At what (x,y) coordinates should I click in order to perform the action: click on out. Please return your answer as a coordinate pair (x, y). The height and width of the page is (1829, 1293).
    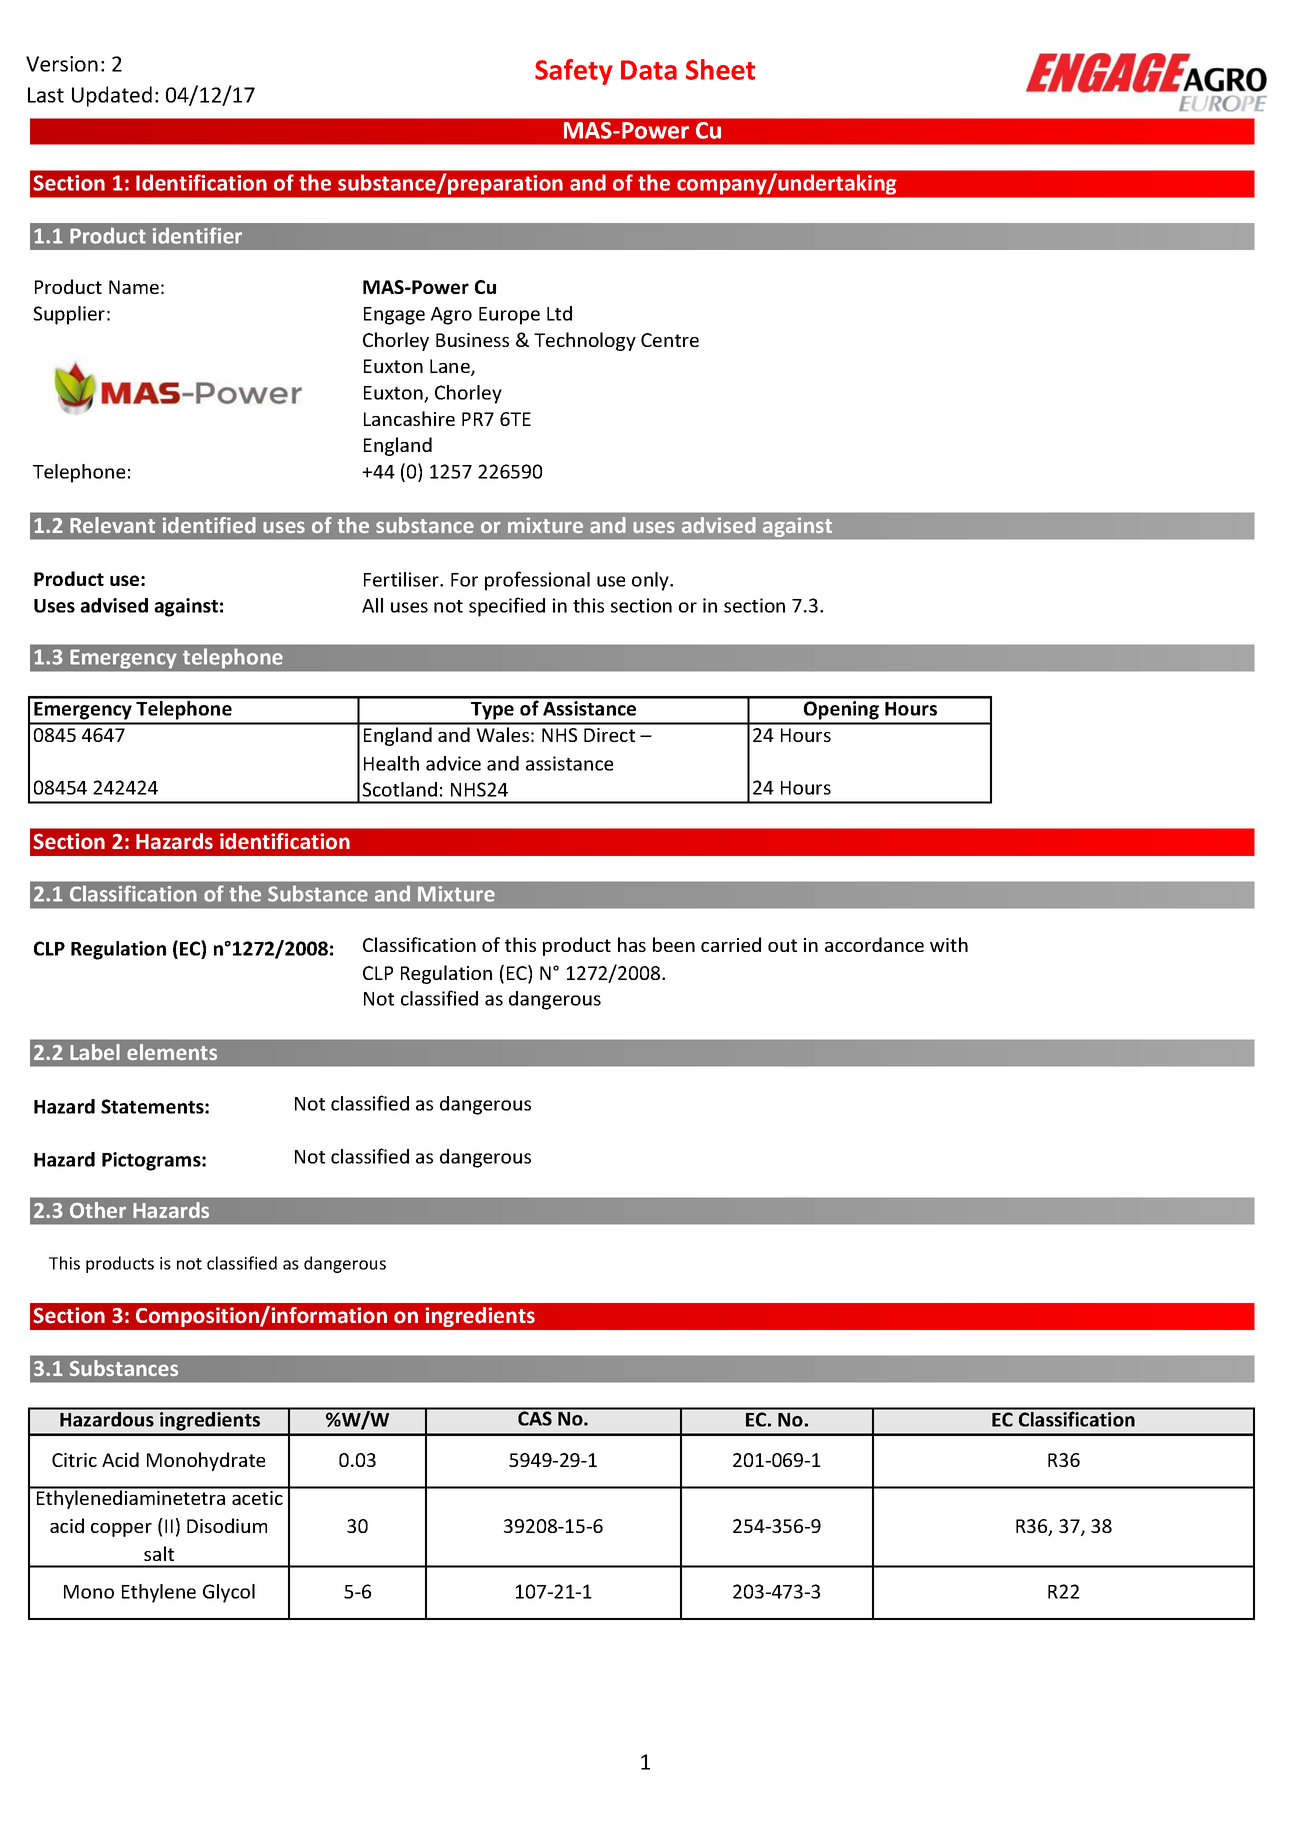
    Looking at the image, I should click on (782, 945).
